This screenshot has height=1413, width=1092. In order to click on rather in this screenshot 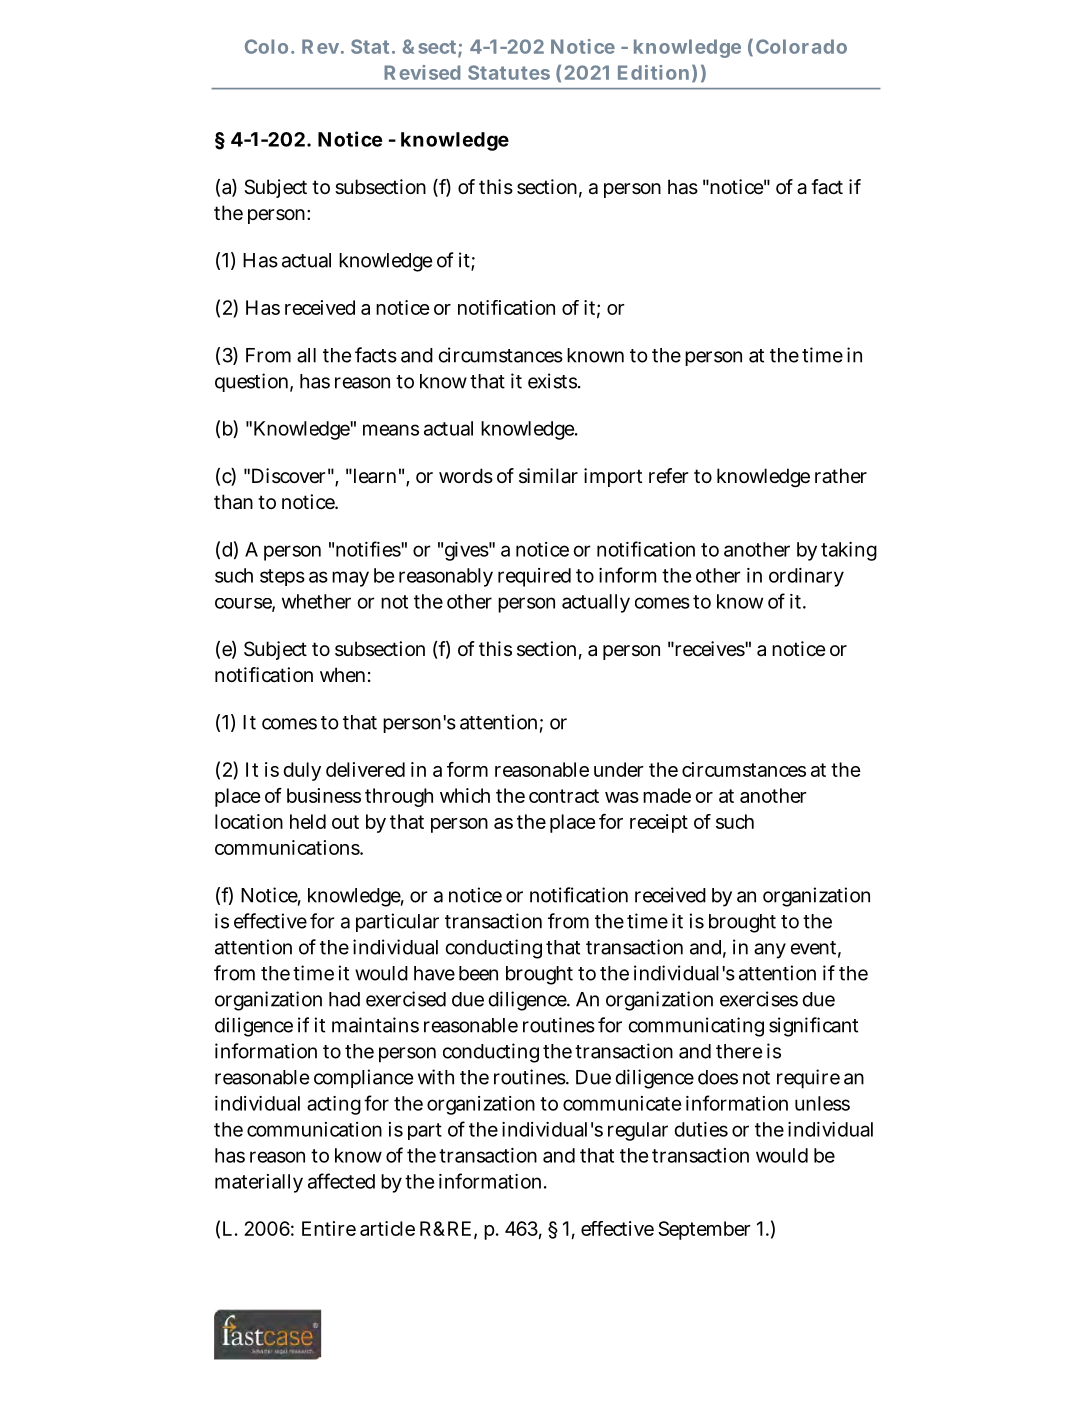, I will do `click(841, 476)`.
